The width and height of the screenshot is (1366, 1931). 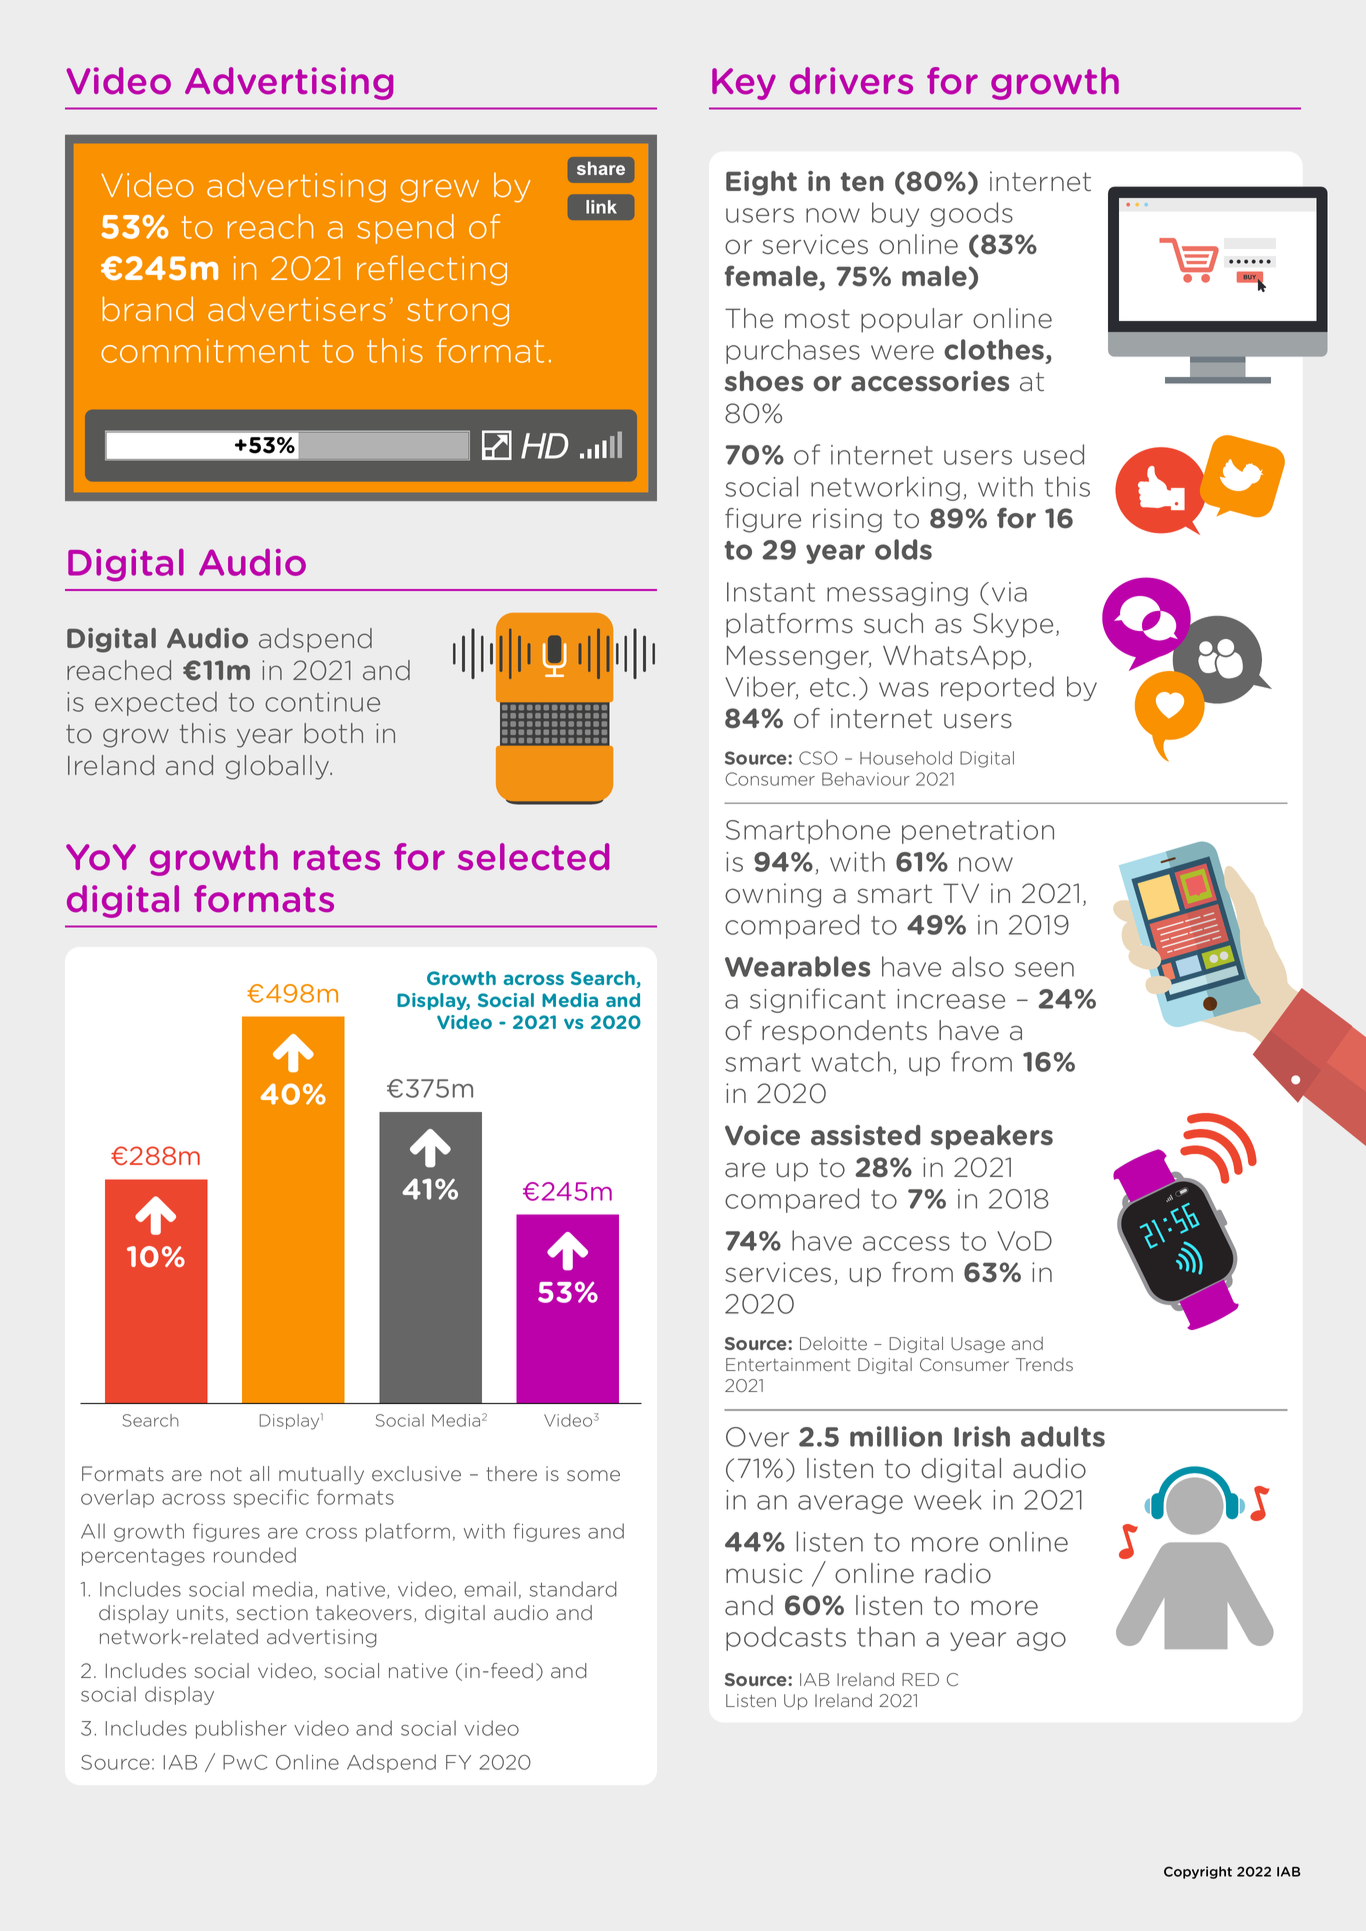 What do you see at coordinates (971, 214) in the screenshot?
I see `goods` at bounding box center [971, 214].
